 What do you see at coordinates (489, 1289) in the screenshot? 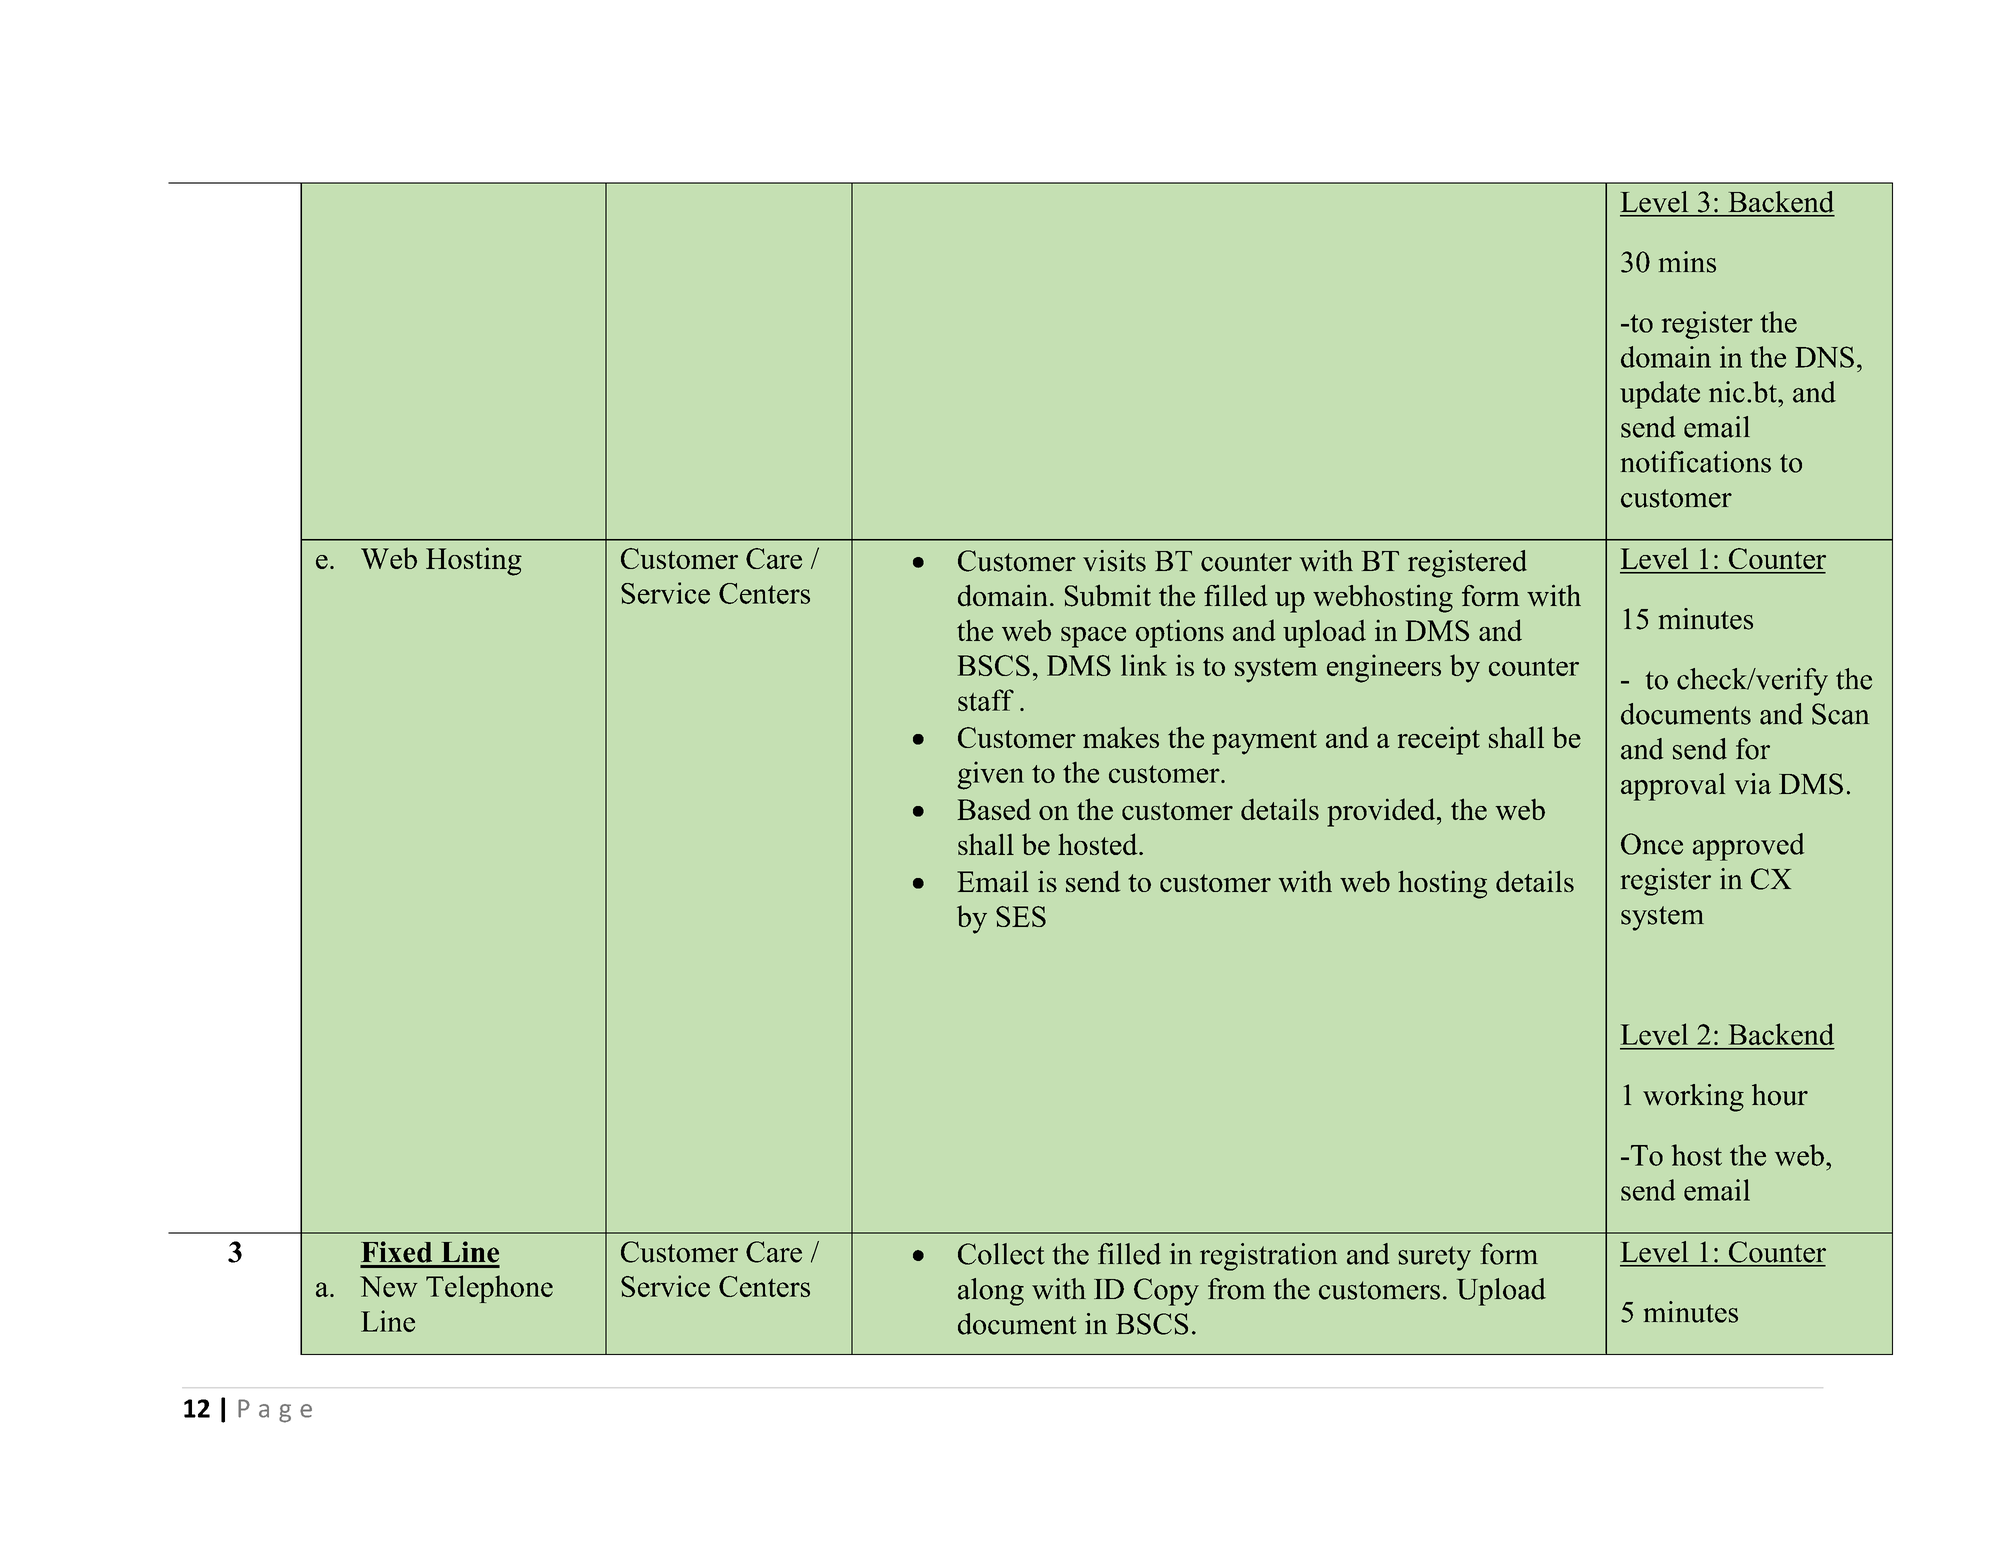
I see `Telephone` at bounding box center [489, 1289].
